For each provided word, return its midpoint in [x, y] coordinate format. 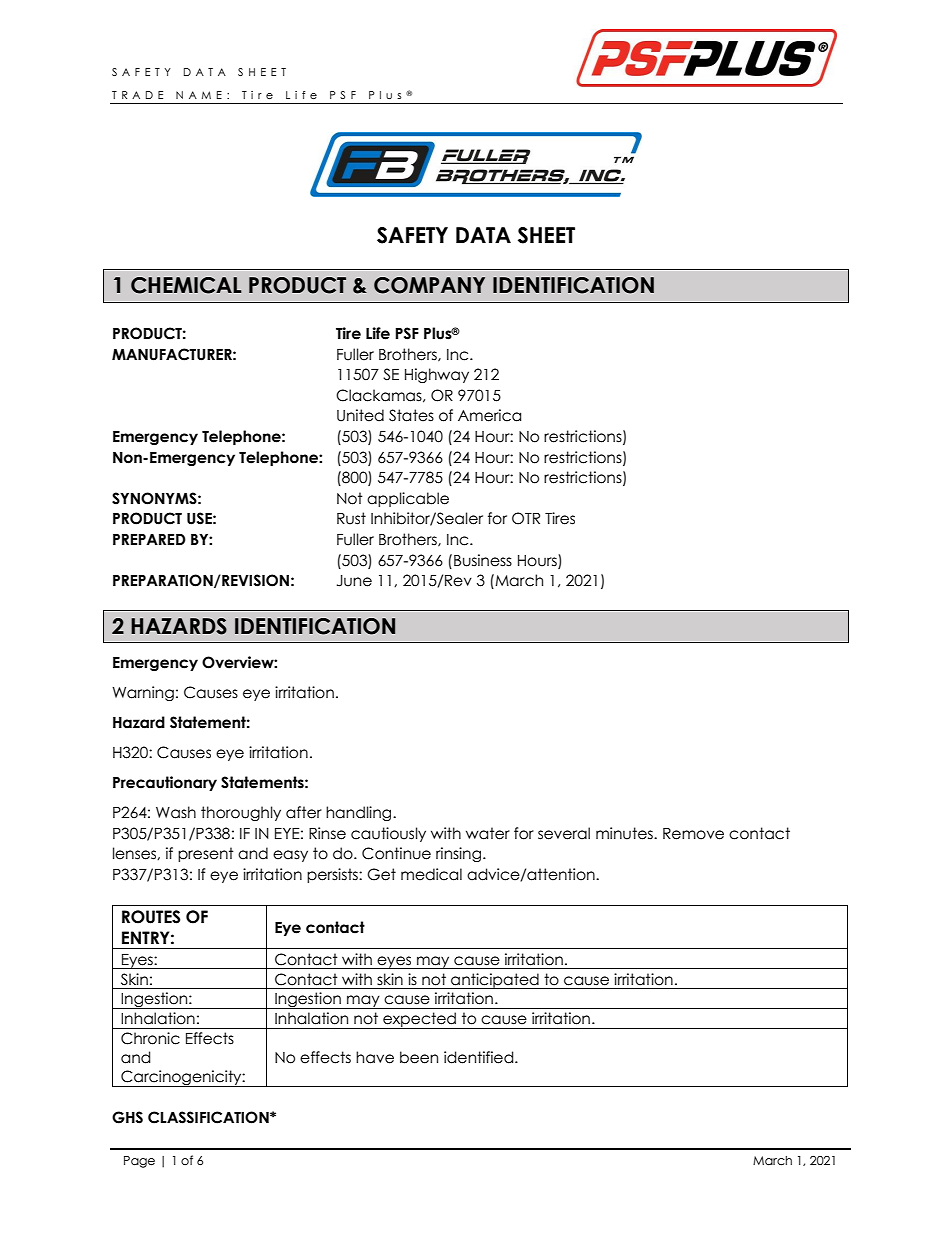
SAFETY [412, 235]
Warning [143, 693]
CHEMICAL [186, 285]
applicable [408, 499]
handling [360, 813]
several [564, 833]
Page [139, 1162]
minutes [625, 833]
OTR [526, 518]
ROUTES [151, 917]
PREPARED [149, 539]
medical [431, 874]
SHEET [546, 235]
